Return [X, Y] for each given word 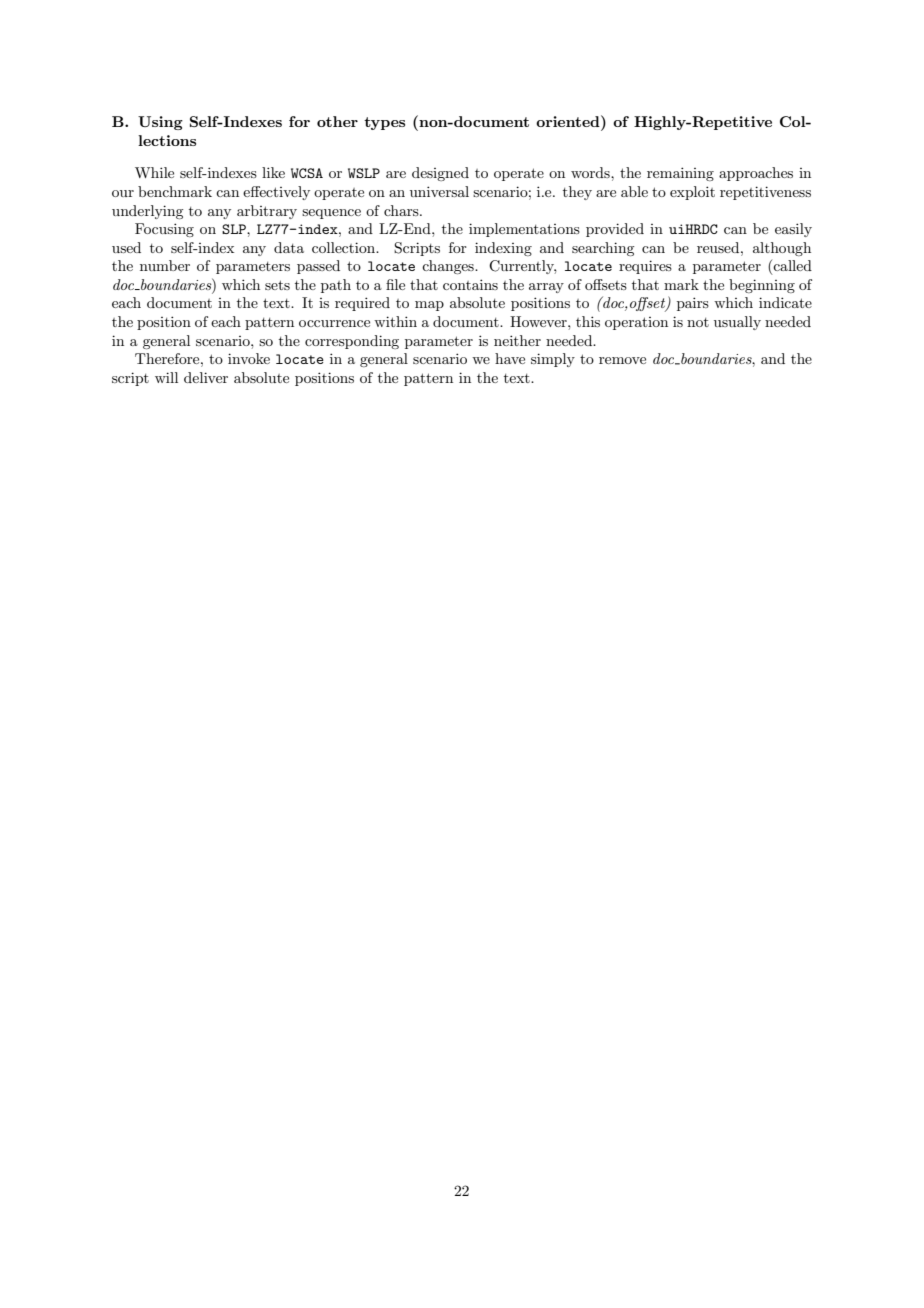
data [289, 247]
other [337, 121]
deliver [206, 377]
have [510, 358]
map [429, 306]
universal [439, 191]
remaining [680, 174]
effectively [276, 193]
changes [449, 267]
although [782, 249]
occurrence [334, 323]
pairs [693, 304]
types [384, 123]
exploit [692, 193]
